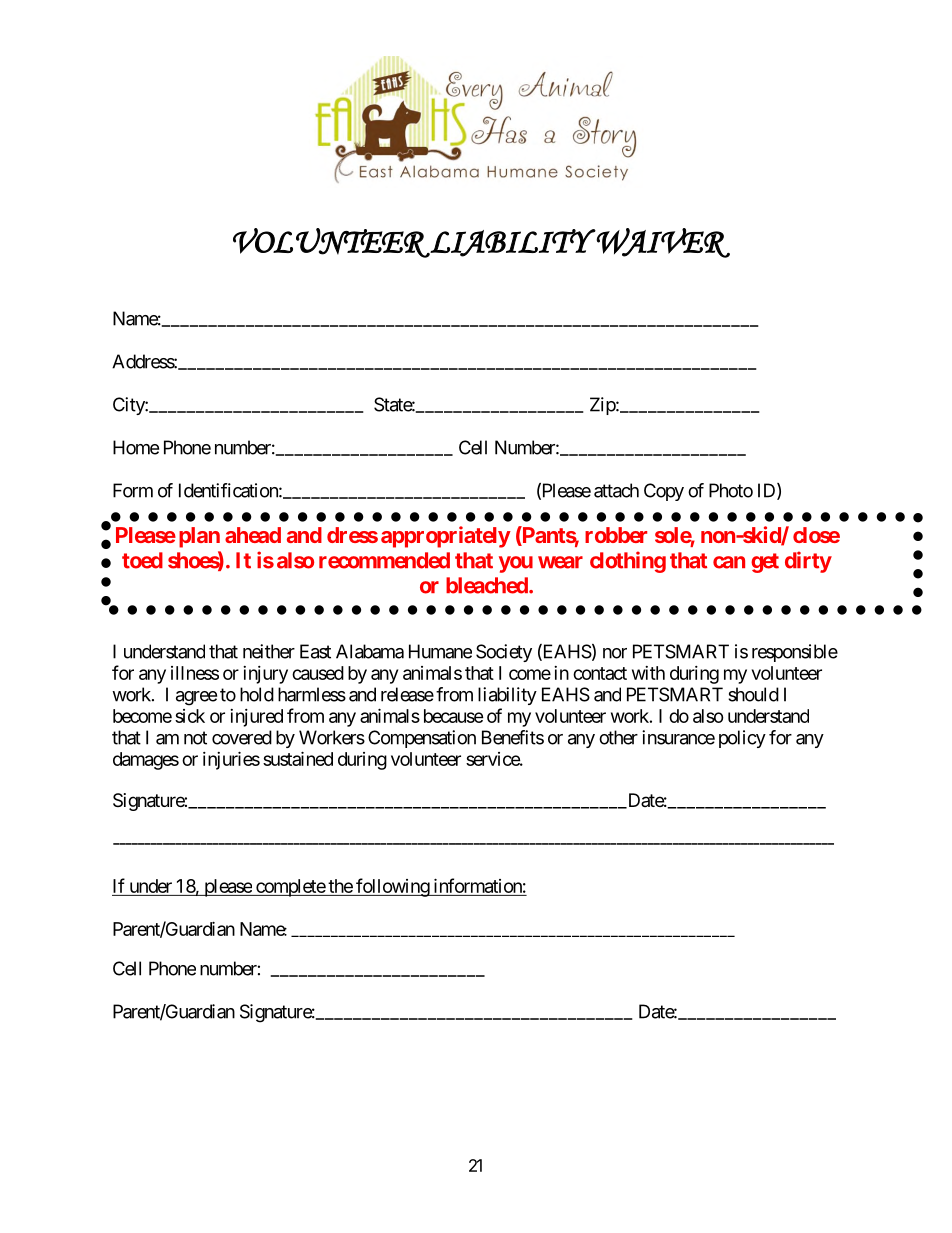 The width and height of the screenshot is (952, 1233). Describe the element at coordinates (136, 447) in the screenshot. I see `Home` at that location.
